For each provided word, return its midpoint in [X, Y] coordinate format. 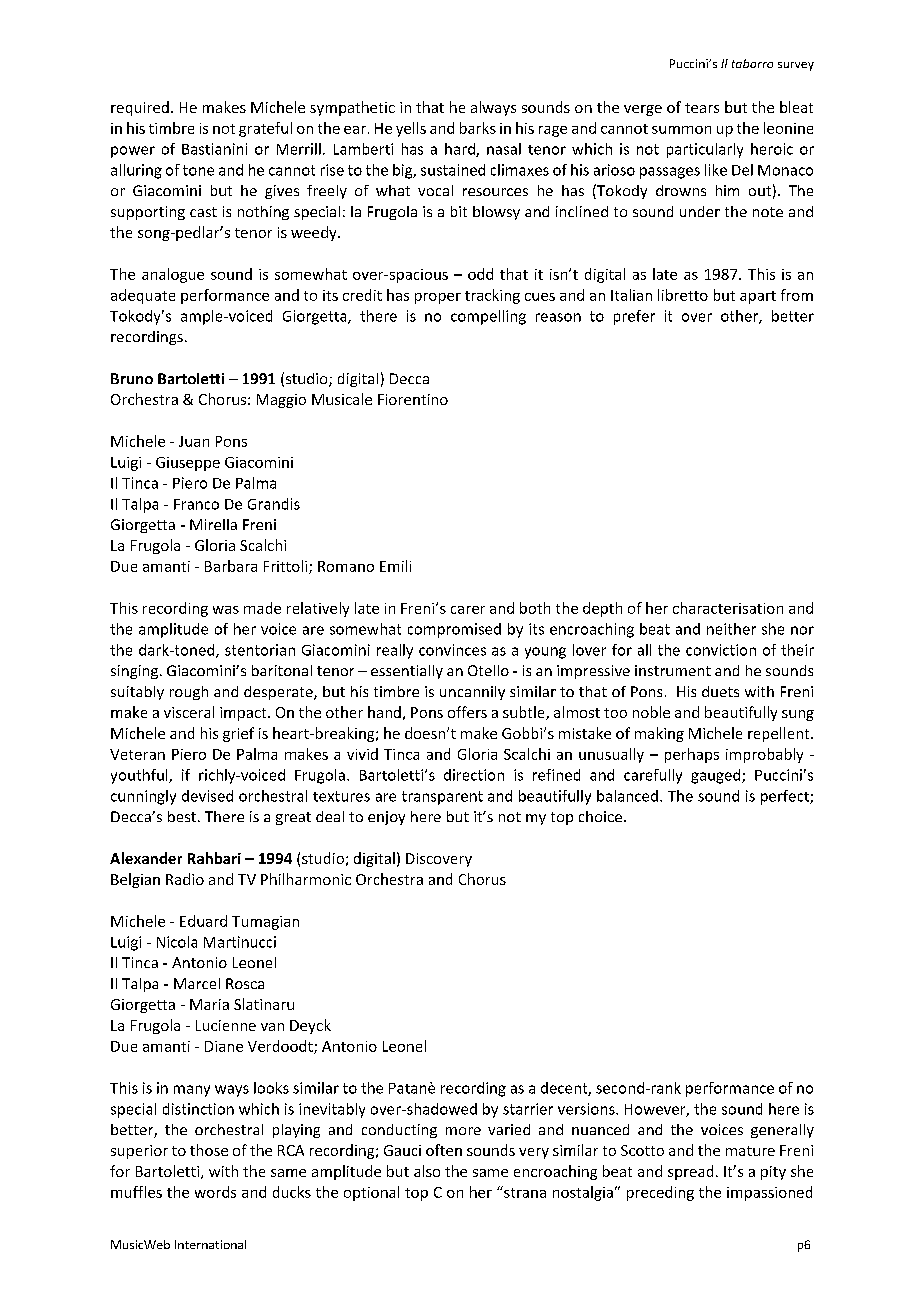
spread [690, 1172]
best [182, 816]
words [215, 1192]
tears [702, 108]
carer [468, 610]
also [427, 1171]
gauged [717, 776]
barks [478, 128]
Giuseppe [188, 464]
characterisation [728, 608]
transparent [442, 798]
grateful [265, 129]
